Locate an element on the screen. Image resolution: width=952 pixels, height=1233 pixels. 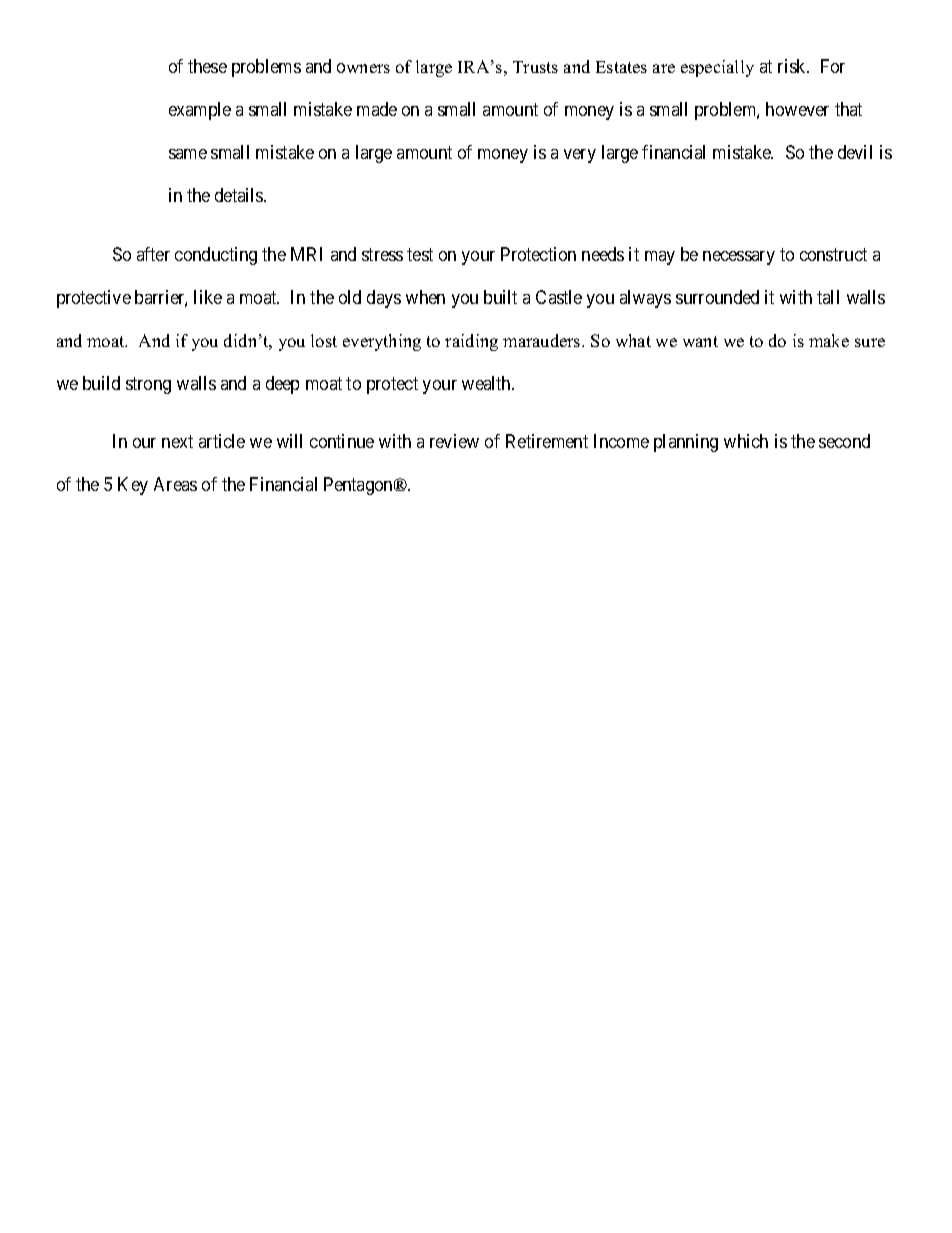
lost is located at coordinates (324, 340).
